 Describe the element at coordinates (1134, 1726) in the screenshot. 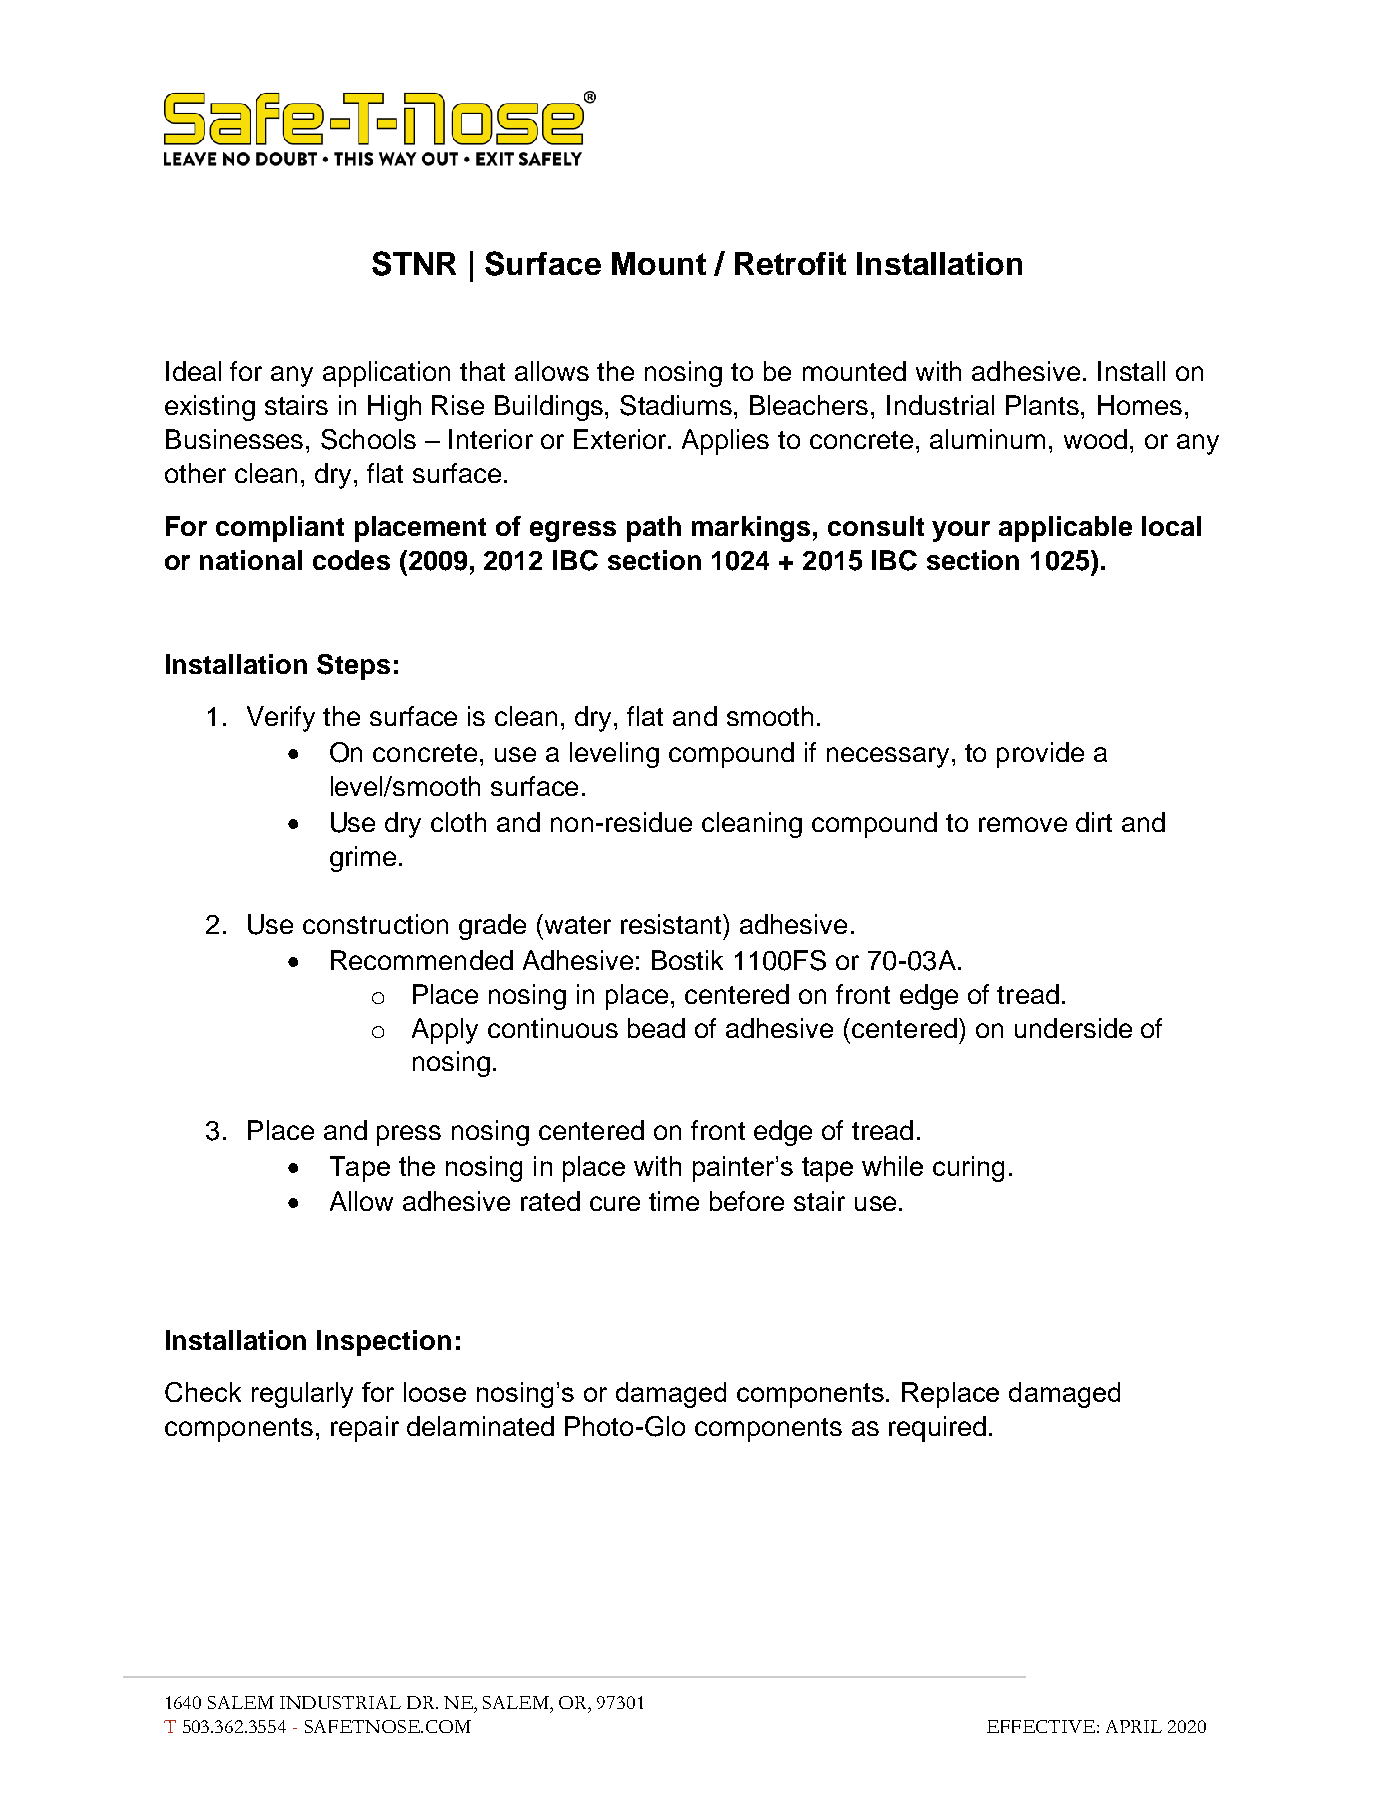

I see `APRIL` at that location.
